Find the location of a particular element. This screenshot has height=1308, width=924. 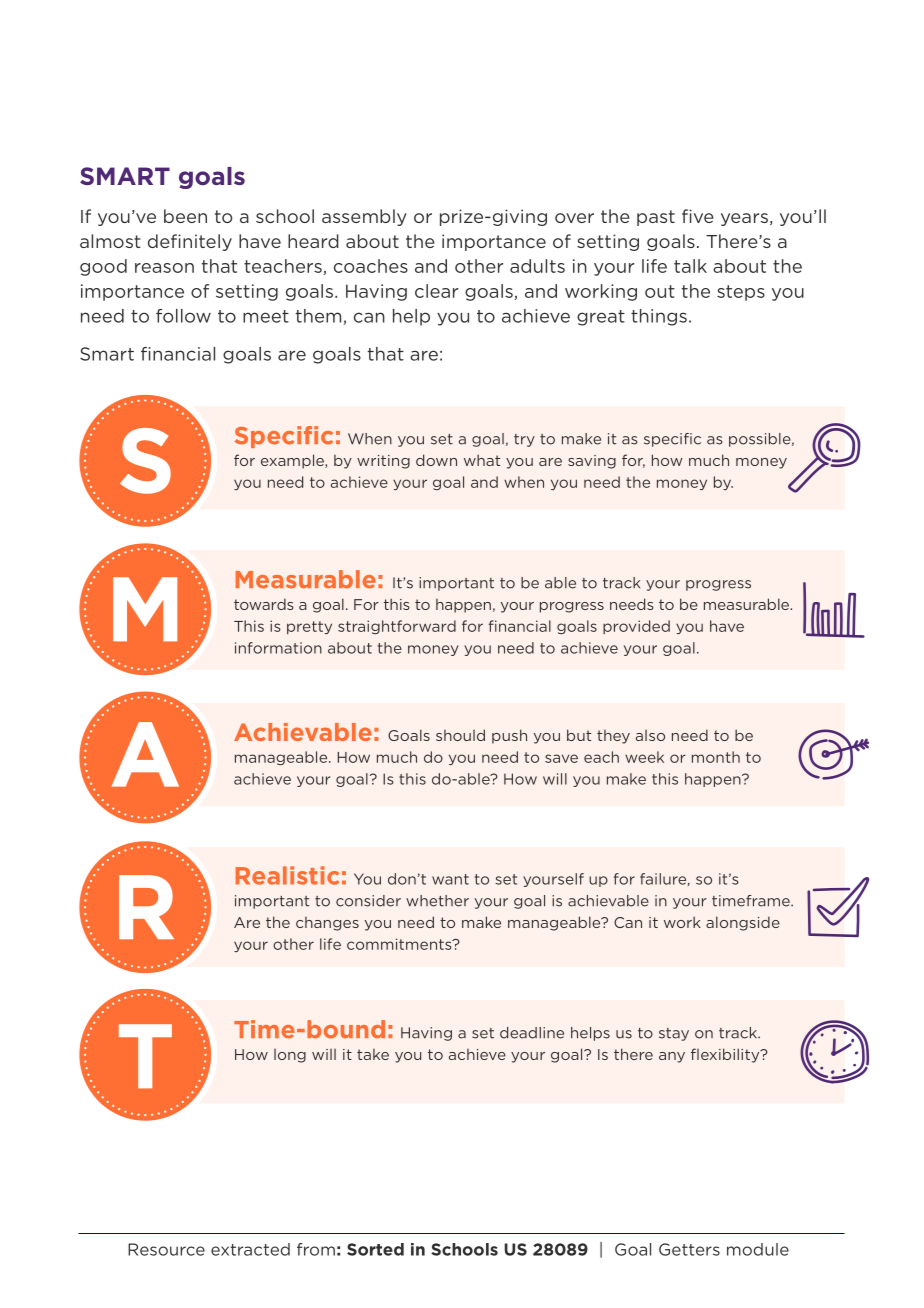

should is located at coordinates (460, 735).
